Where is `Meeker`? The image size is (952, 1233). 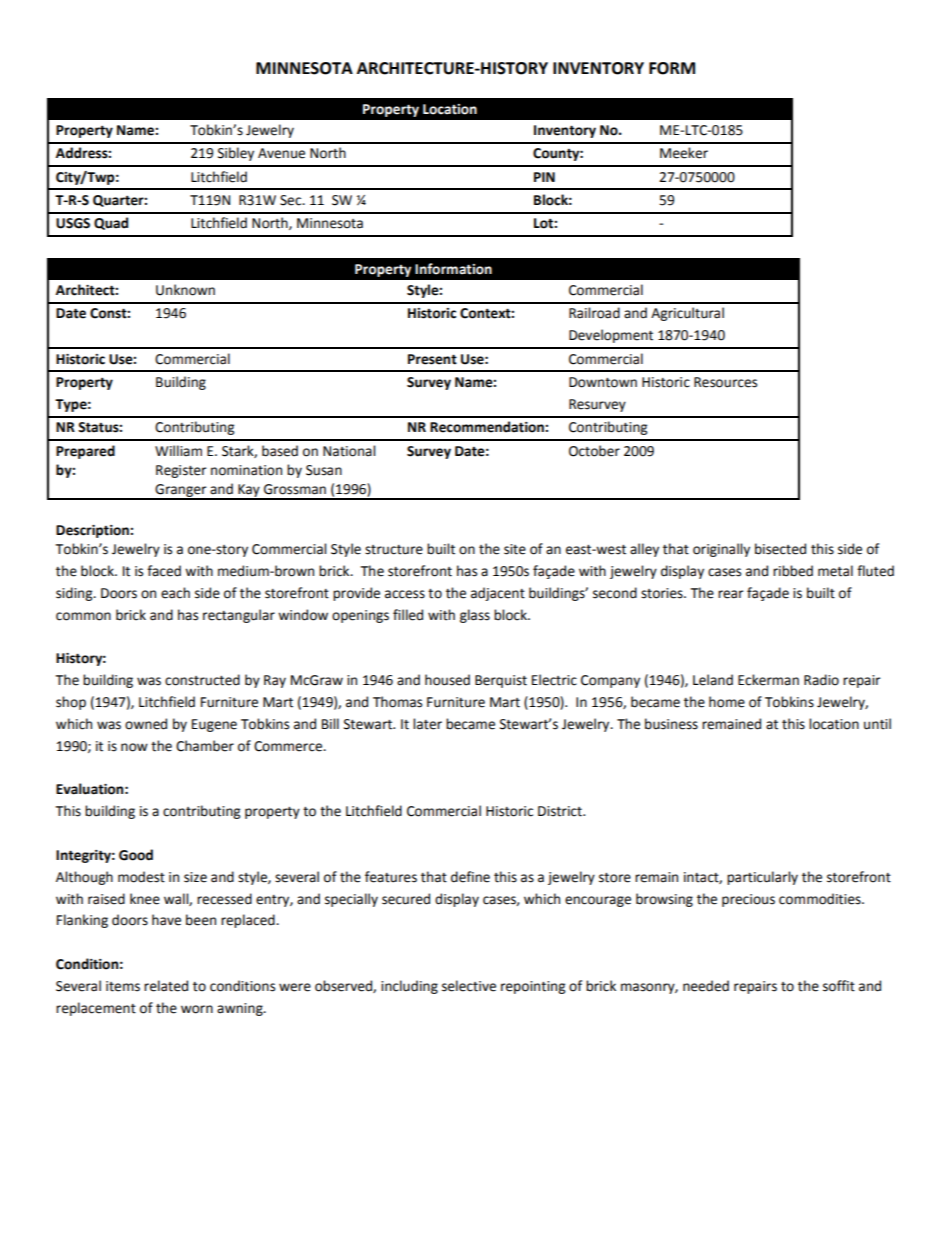
Meeker is located at coordinates (684, 153).
